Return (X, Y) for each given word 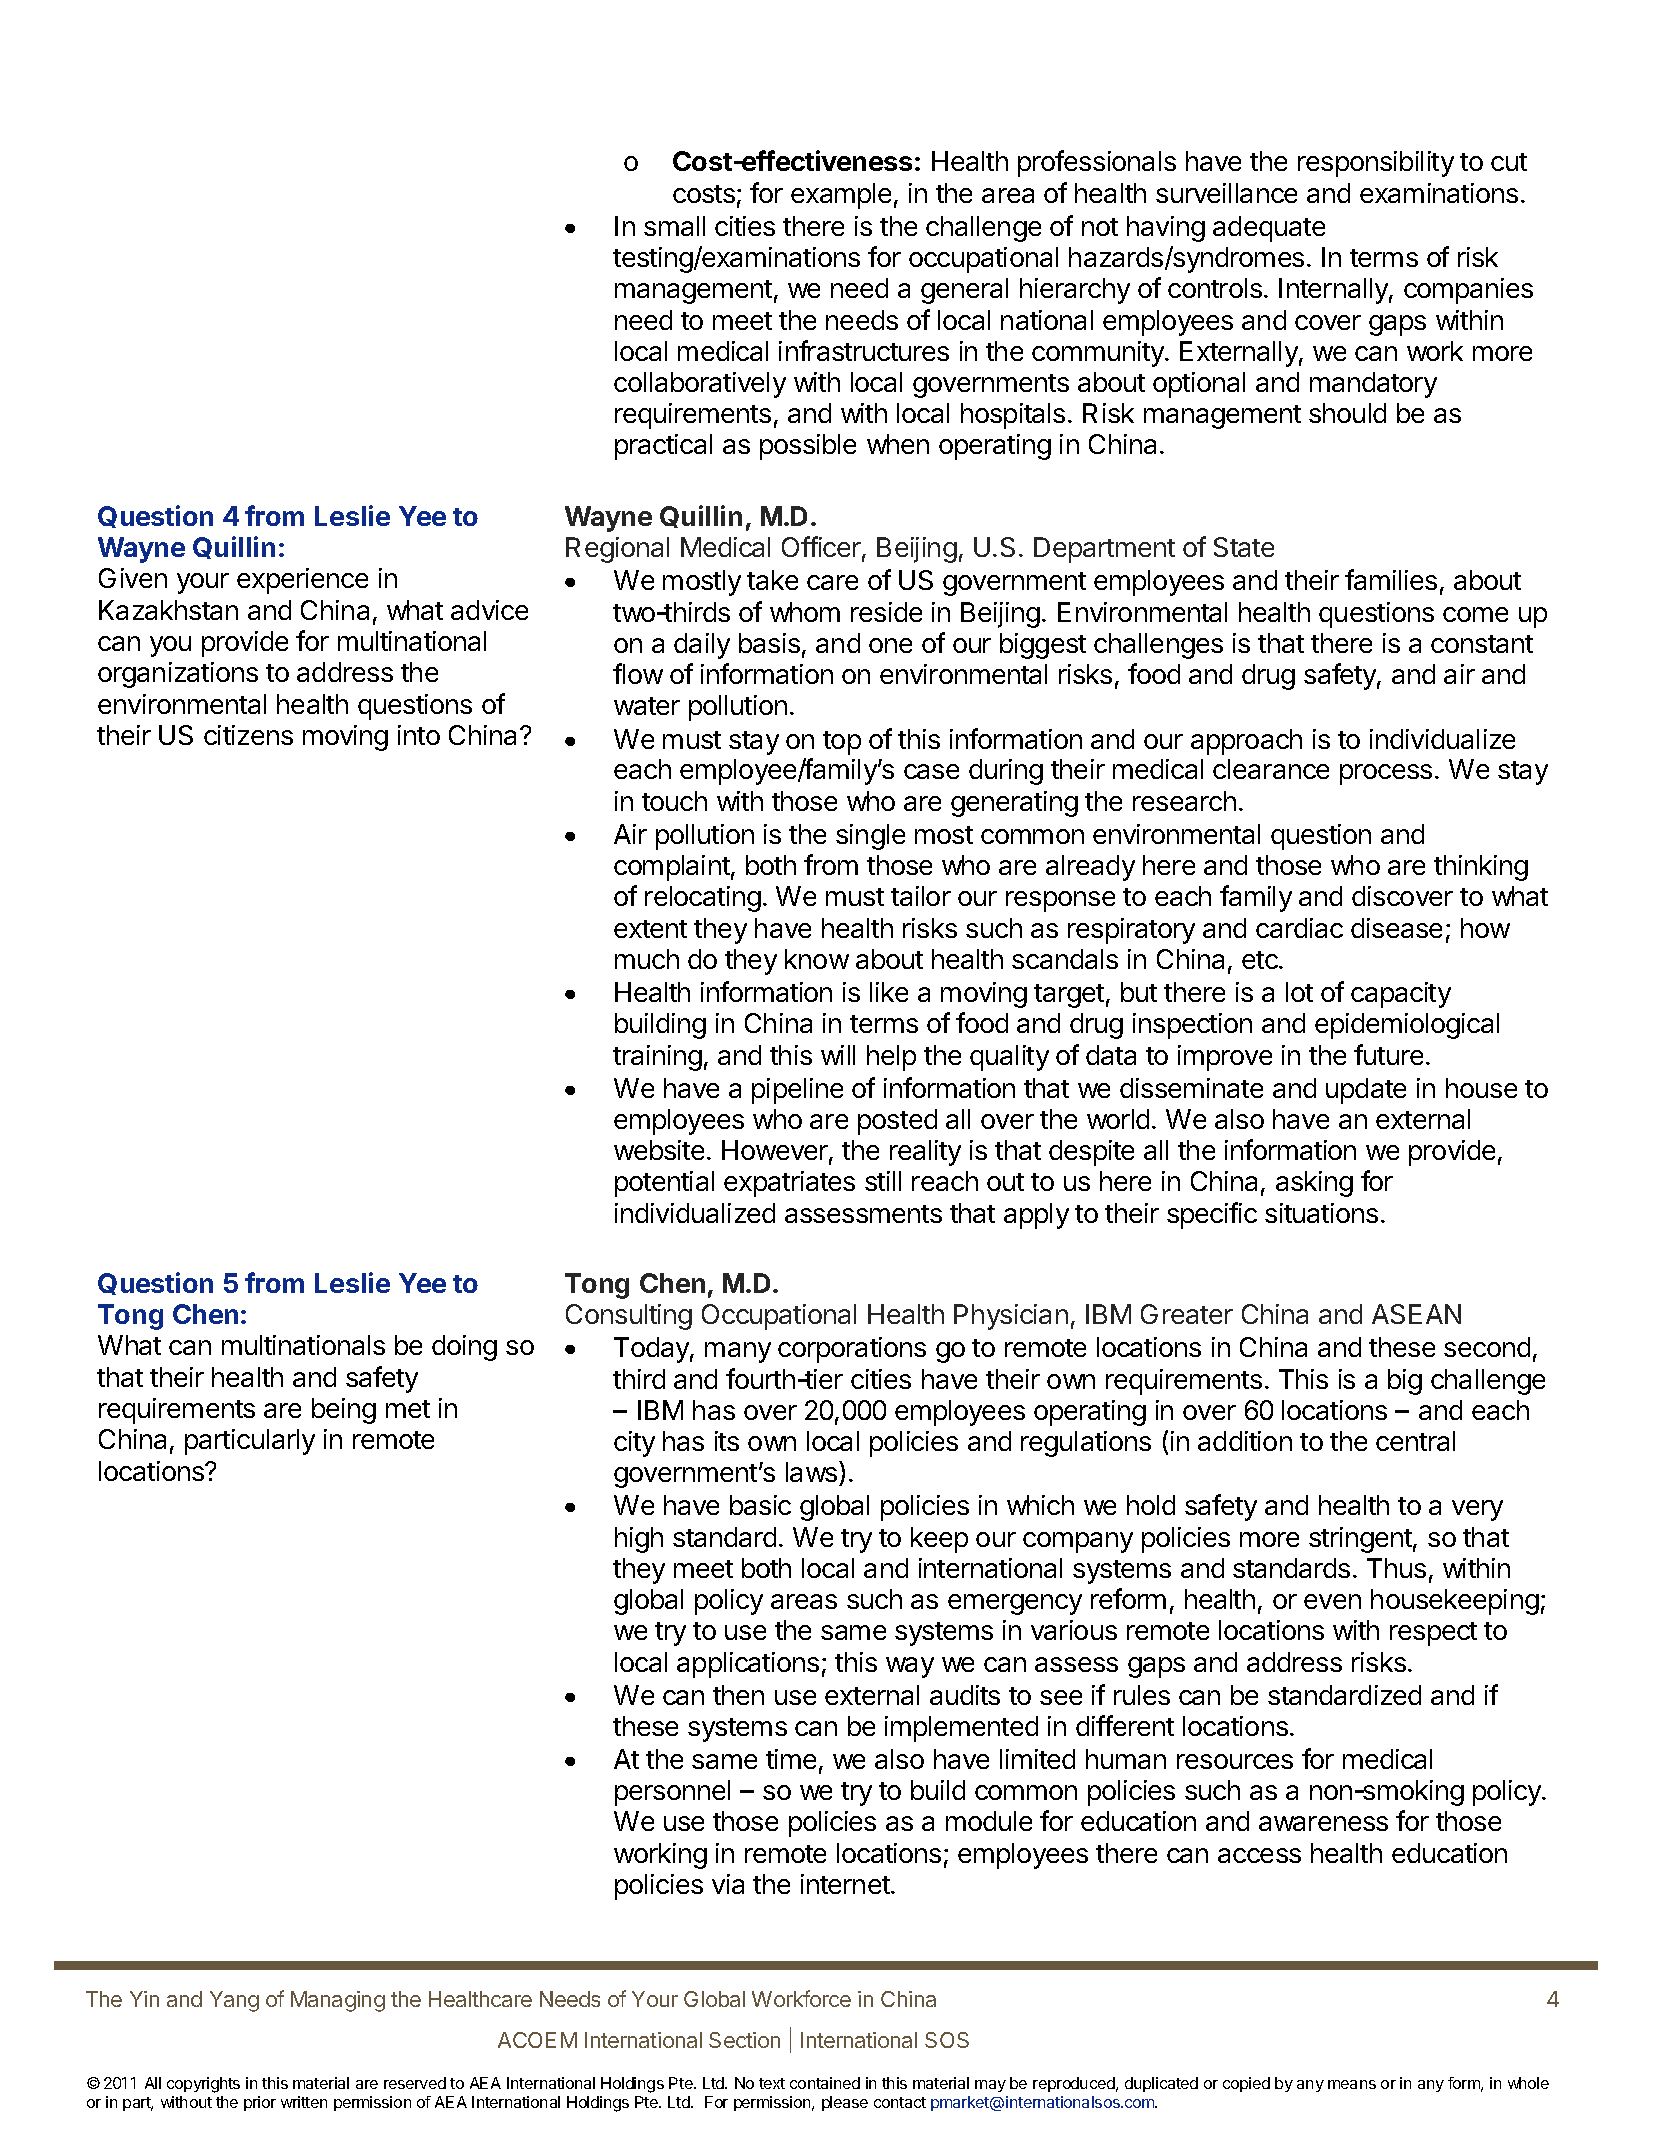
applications (748, 1665)
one (890, 645)
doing (464, 1348)
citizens (248, 735)
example (841, 196)
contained (825, 2083)
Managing (338, 2001)
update (1366, 1091)
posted (897, 1122)
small (674, 226)
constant (1482, 644)
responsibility (1376, 164)
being (344, 1411)
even (1332, 1601)
